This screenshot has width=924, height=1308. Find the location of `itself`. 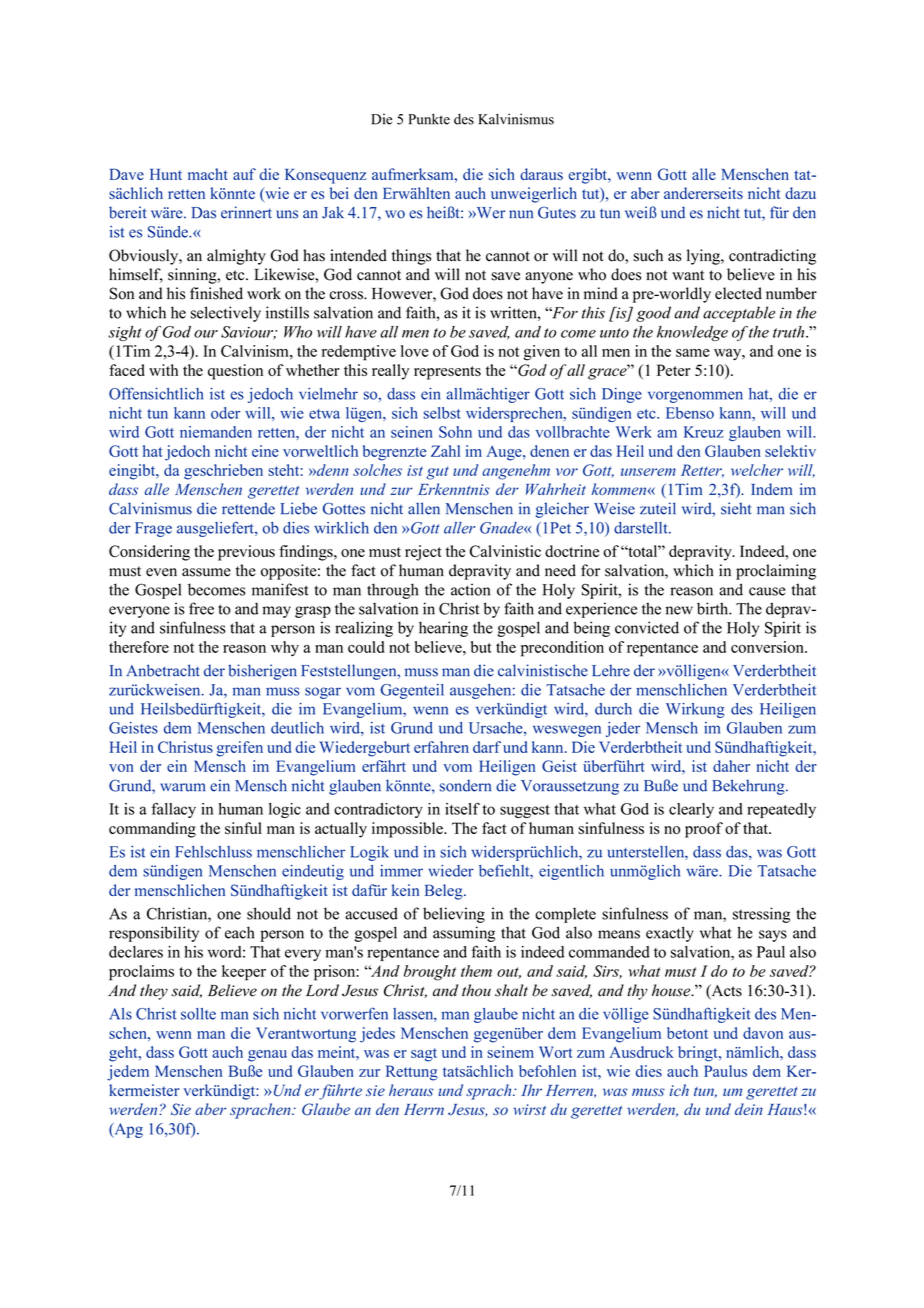

itself is located at coordinates (462, 808).
